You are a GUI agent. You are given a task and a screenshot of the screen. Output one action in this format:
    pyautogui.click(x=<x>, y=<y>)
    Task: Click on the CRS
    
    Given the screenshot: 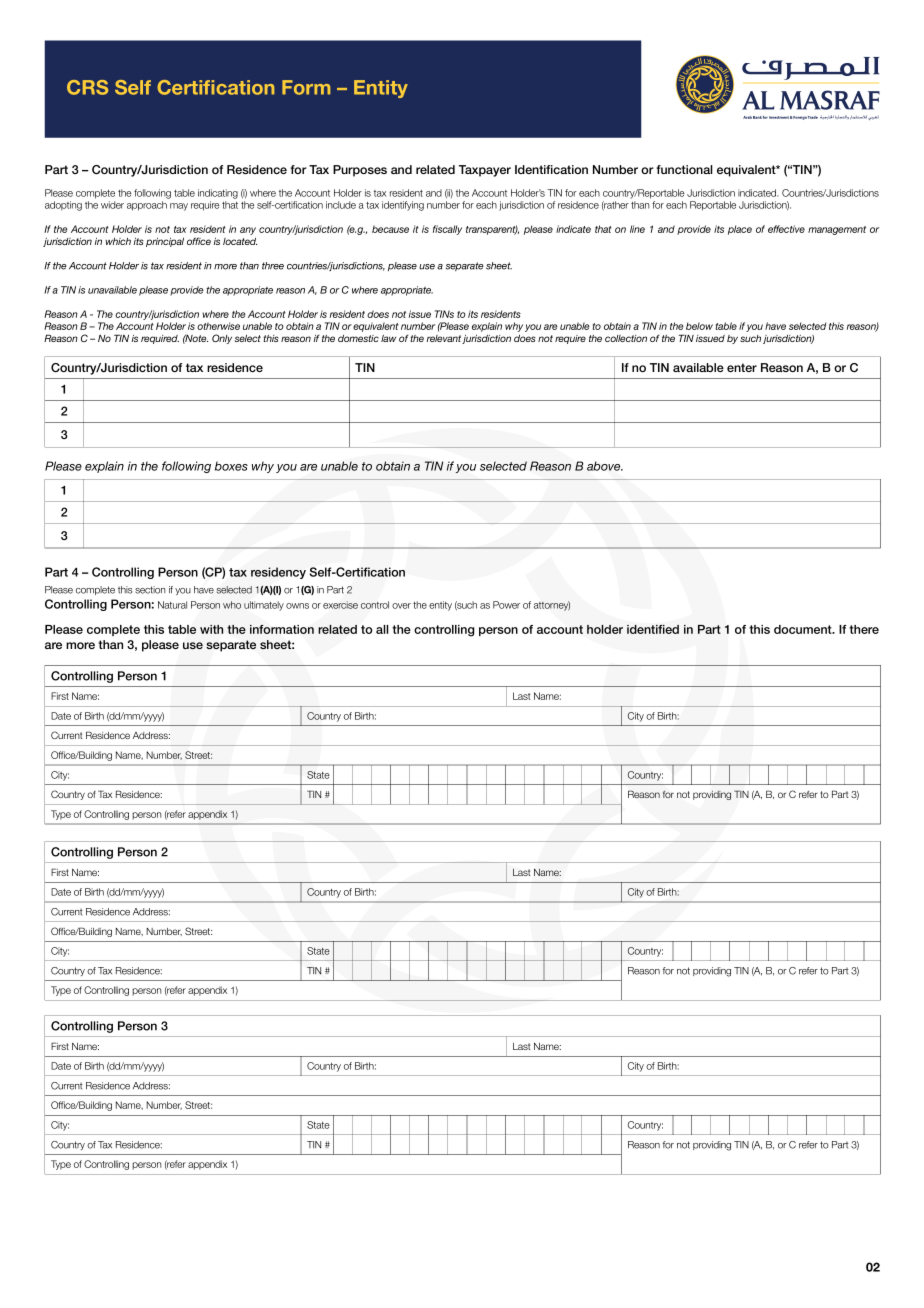 What is the action you would take?
    pyautogui.click(x=87, y=87)
